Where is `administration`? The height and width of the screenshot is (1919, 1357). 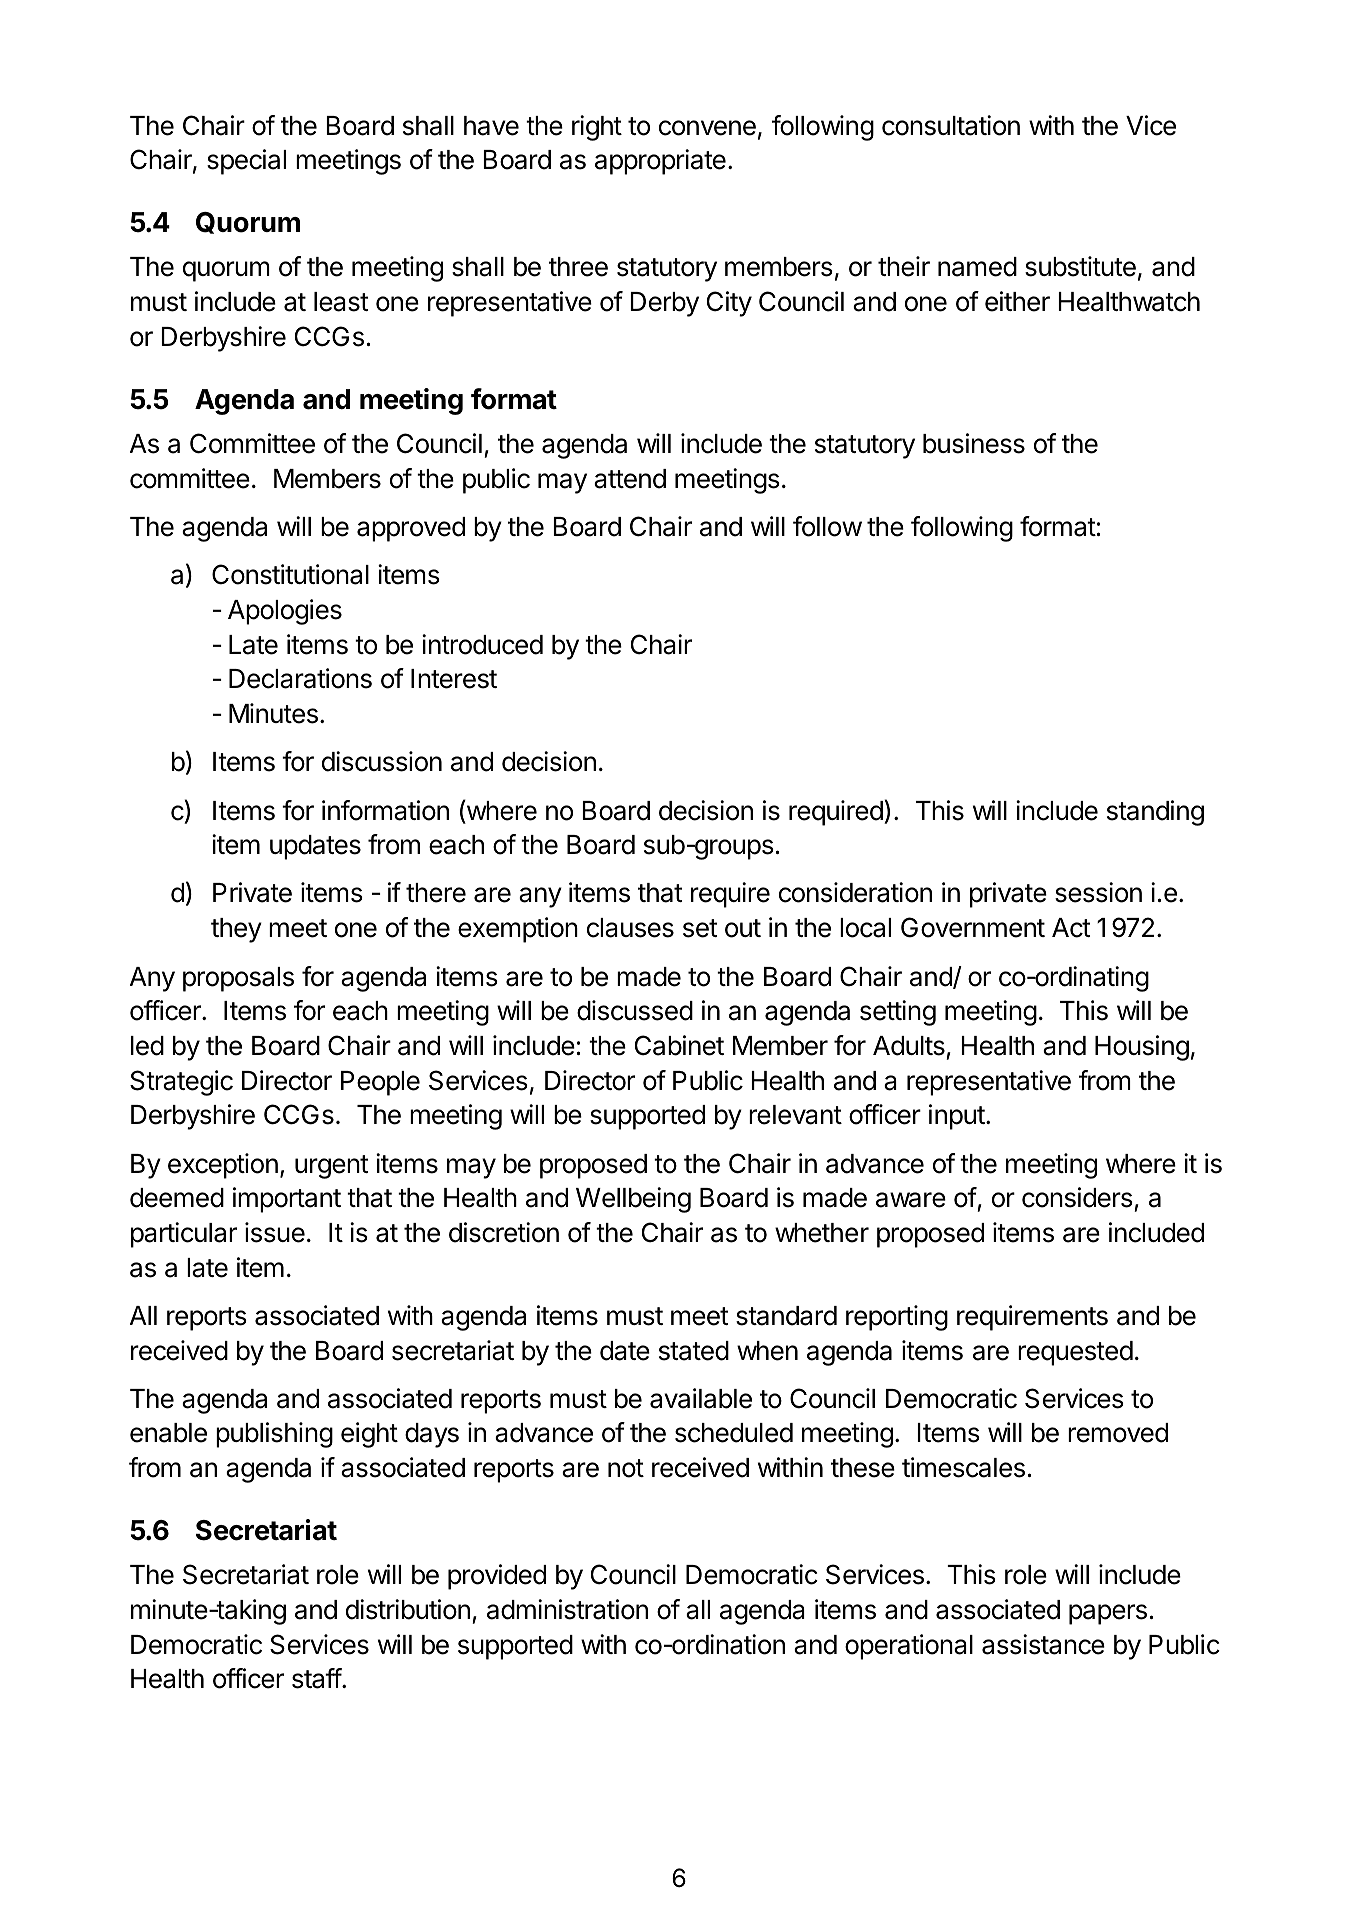 administration is located at coordinates (567, 1609).
